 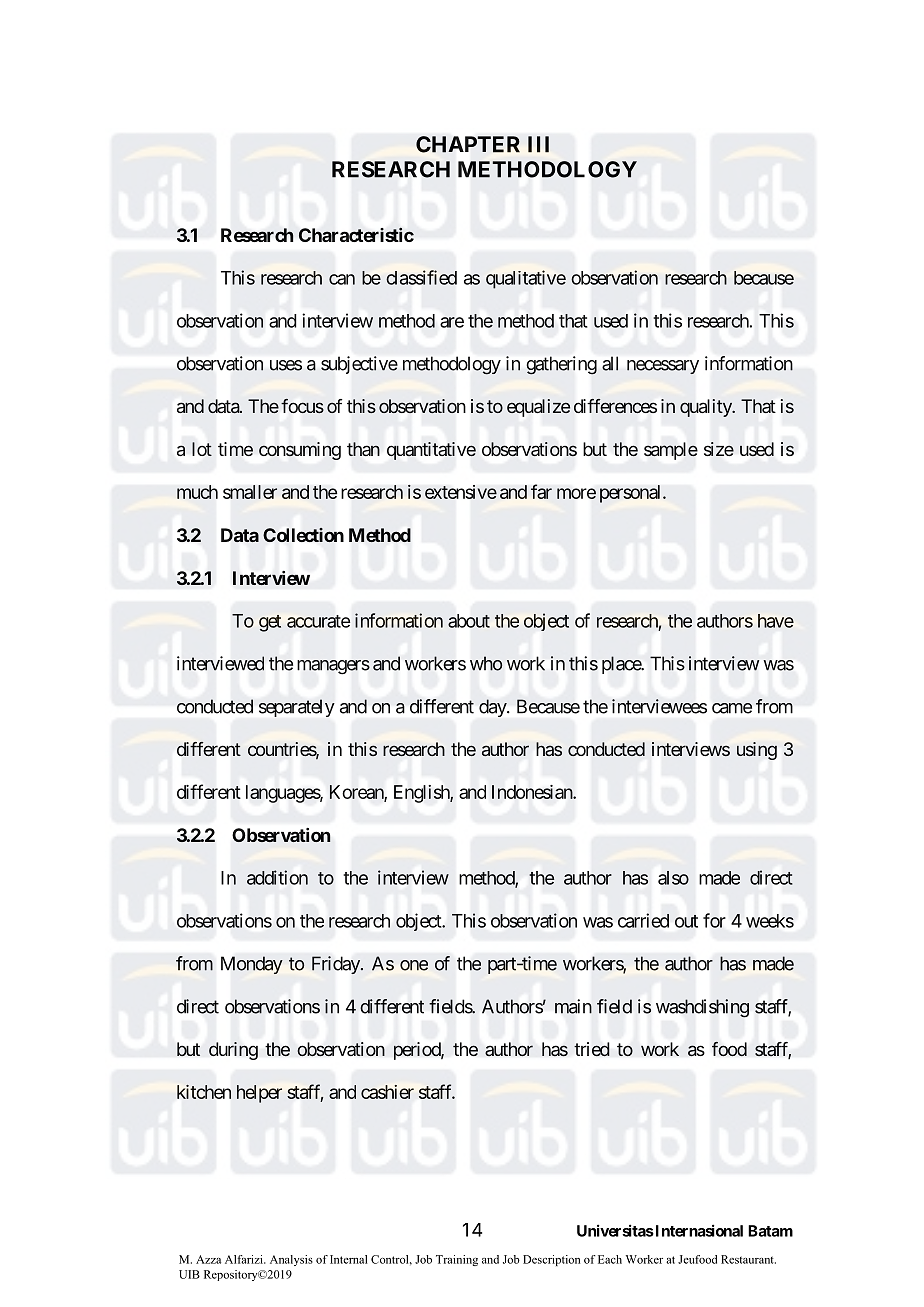 I want to click on can, so click(x=342, y=279).
